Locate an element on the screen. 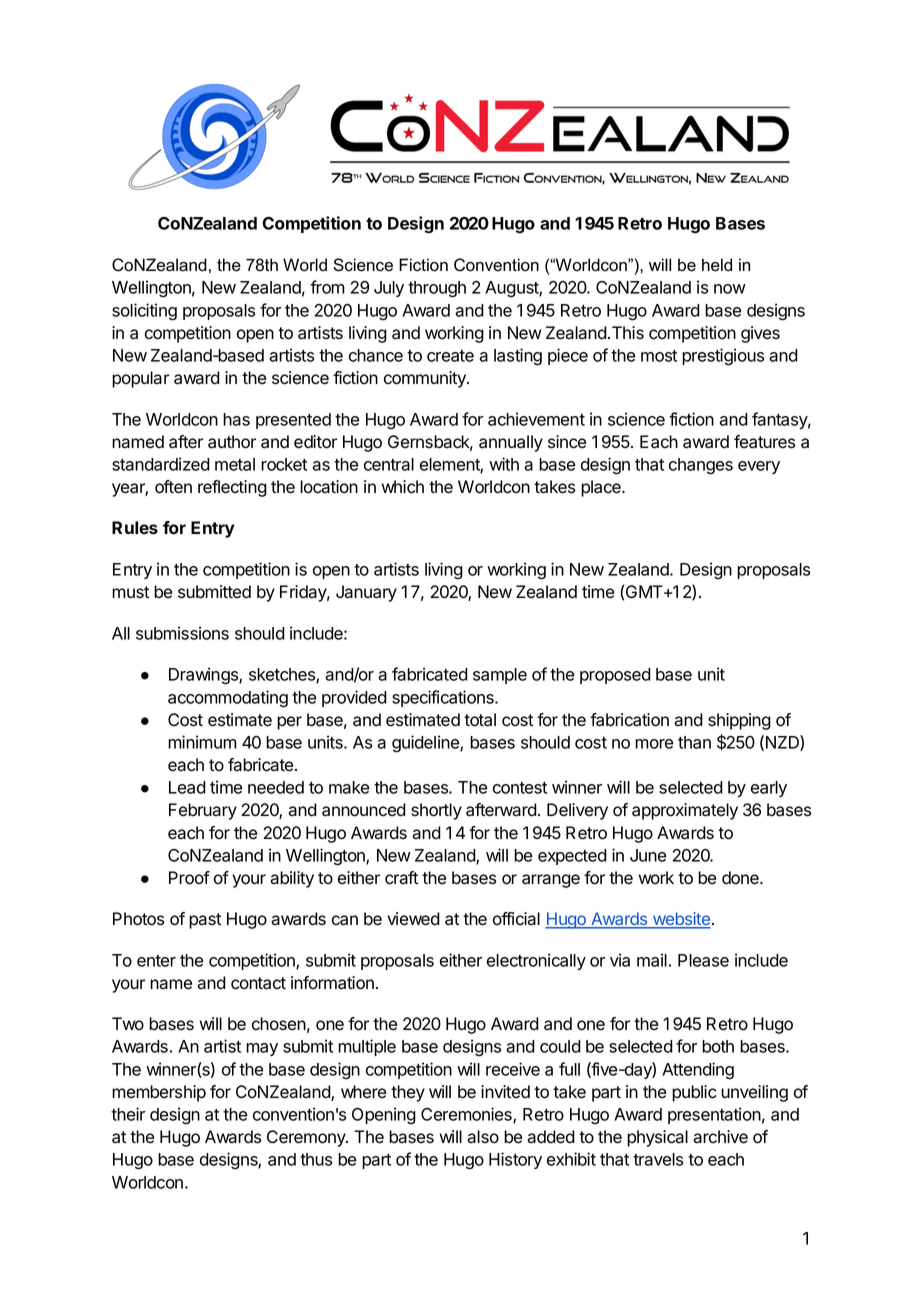 Image resolution: width=924 pixels, height=1307 pixels. than is located at coordinates (694, 742).
